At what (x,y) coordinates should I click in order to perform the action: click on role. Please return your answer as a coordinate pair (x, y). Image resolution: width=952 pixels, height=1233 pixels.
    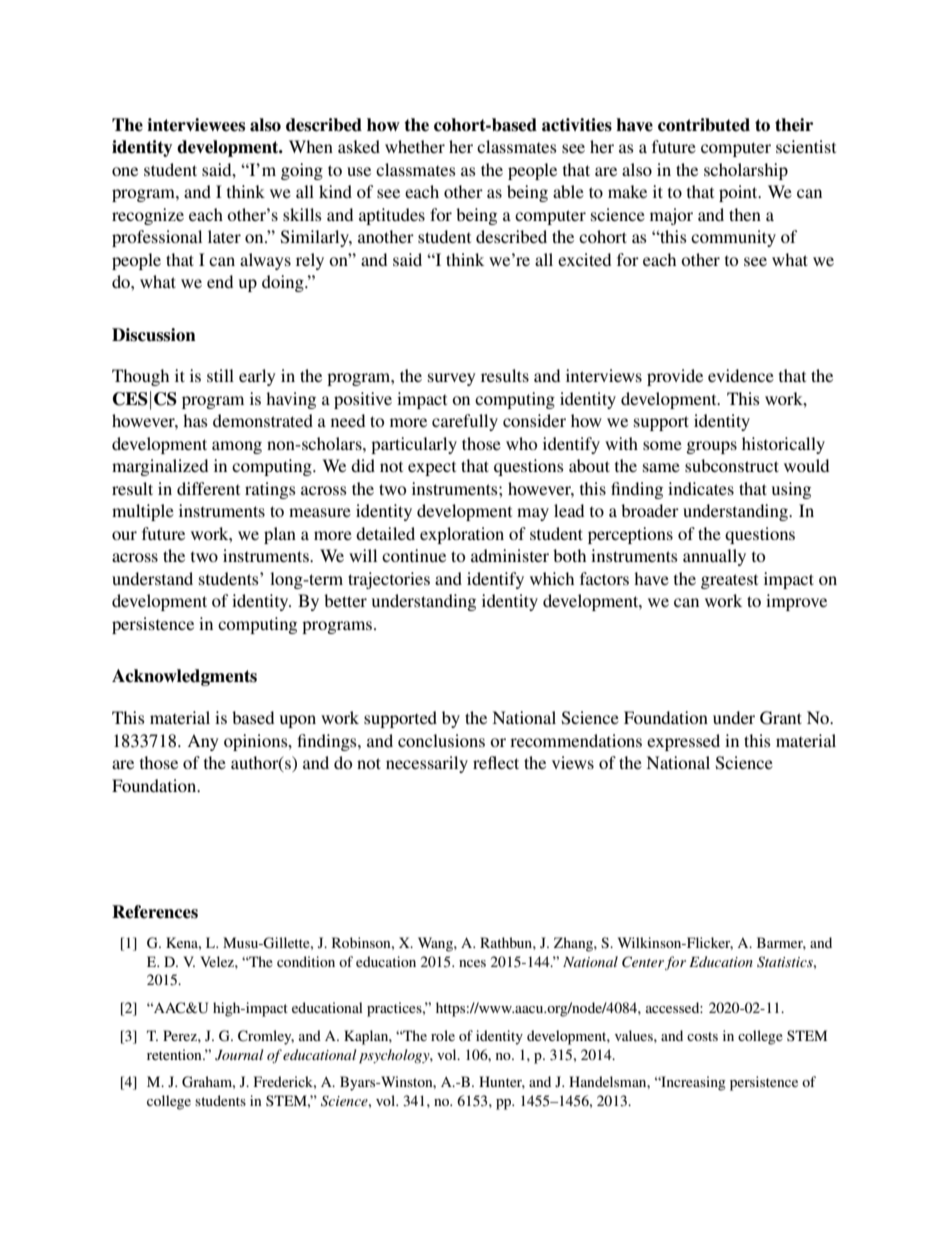
    Looking at the image, I should click on (443, 1035).
